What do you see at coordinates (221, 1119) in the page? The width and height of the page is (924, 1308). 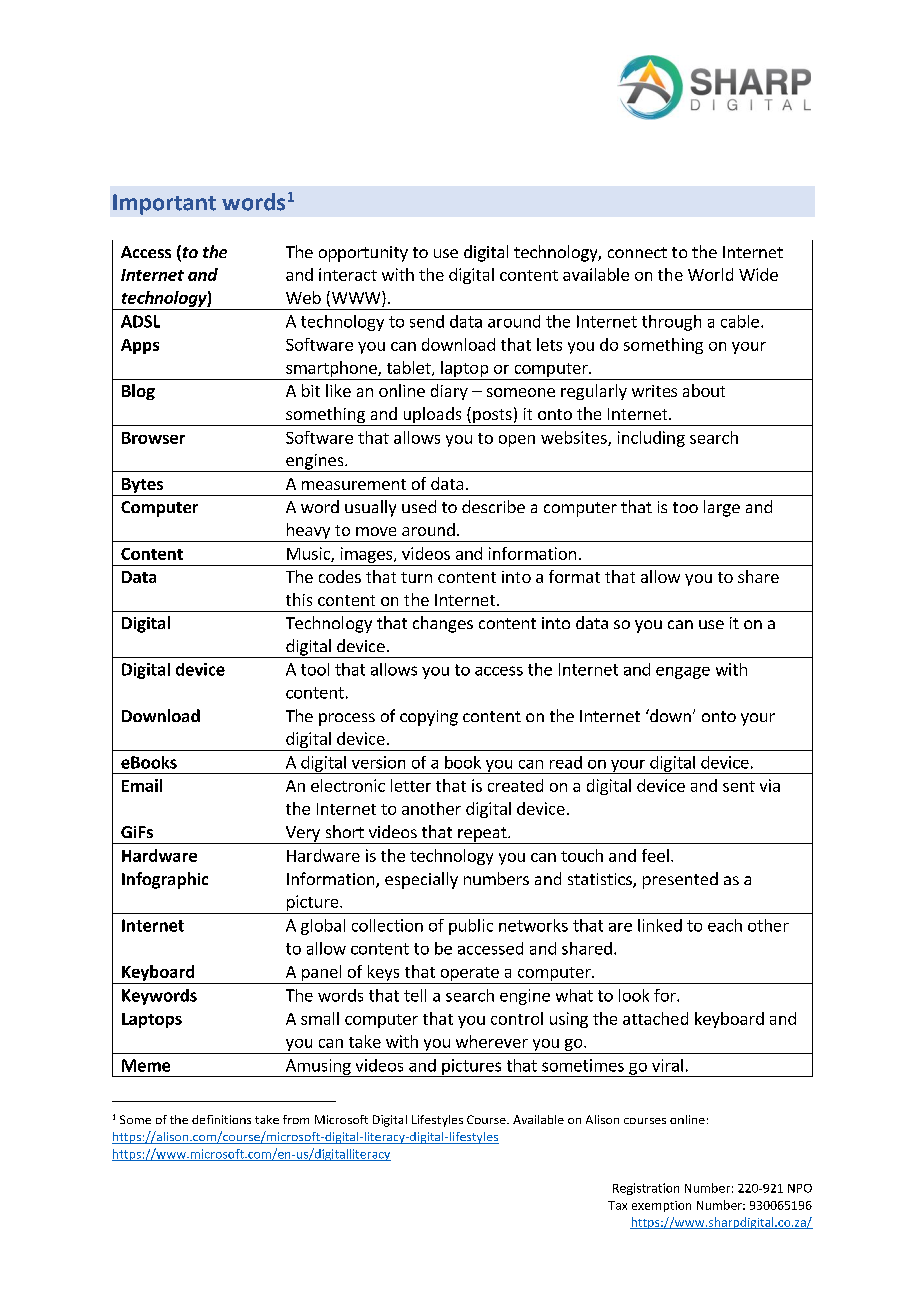 I see `definitions` at bounding box center [221, 1119].
